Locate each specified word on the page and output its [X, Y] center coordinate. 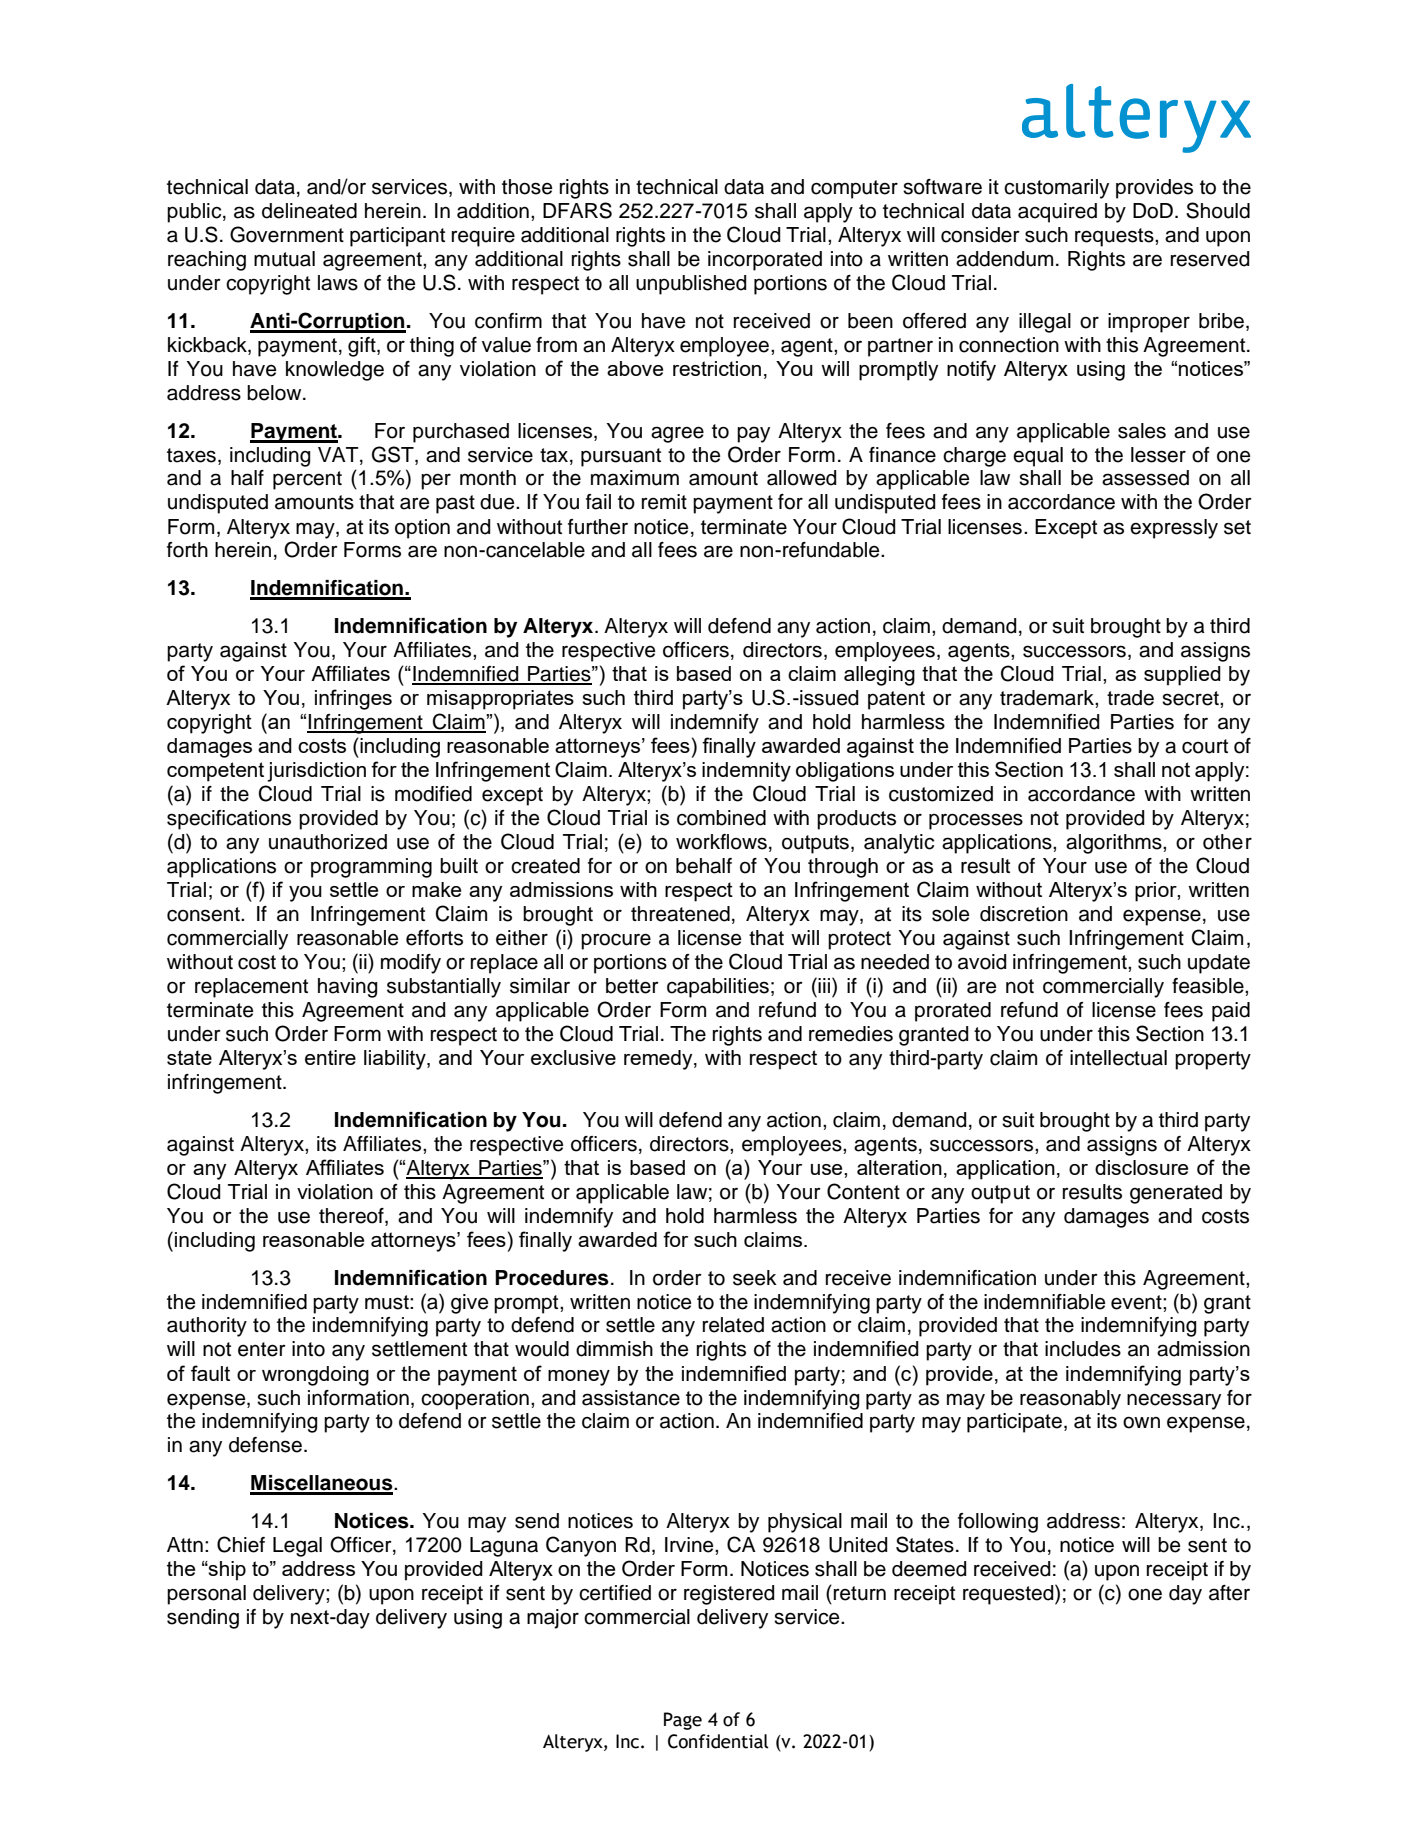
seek [755, 1278]
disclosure [1141, 1167]
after [1229, 1593]
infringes [353, 699]
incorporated [765, 261]
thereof [352, 1216]
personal [206, 1595]
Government [287, 234]
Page [683, 1721]
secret [1191, 698]
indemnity [746, 772]
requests [1115, 237]
